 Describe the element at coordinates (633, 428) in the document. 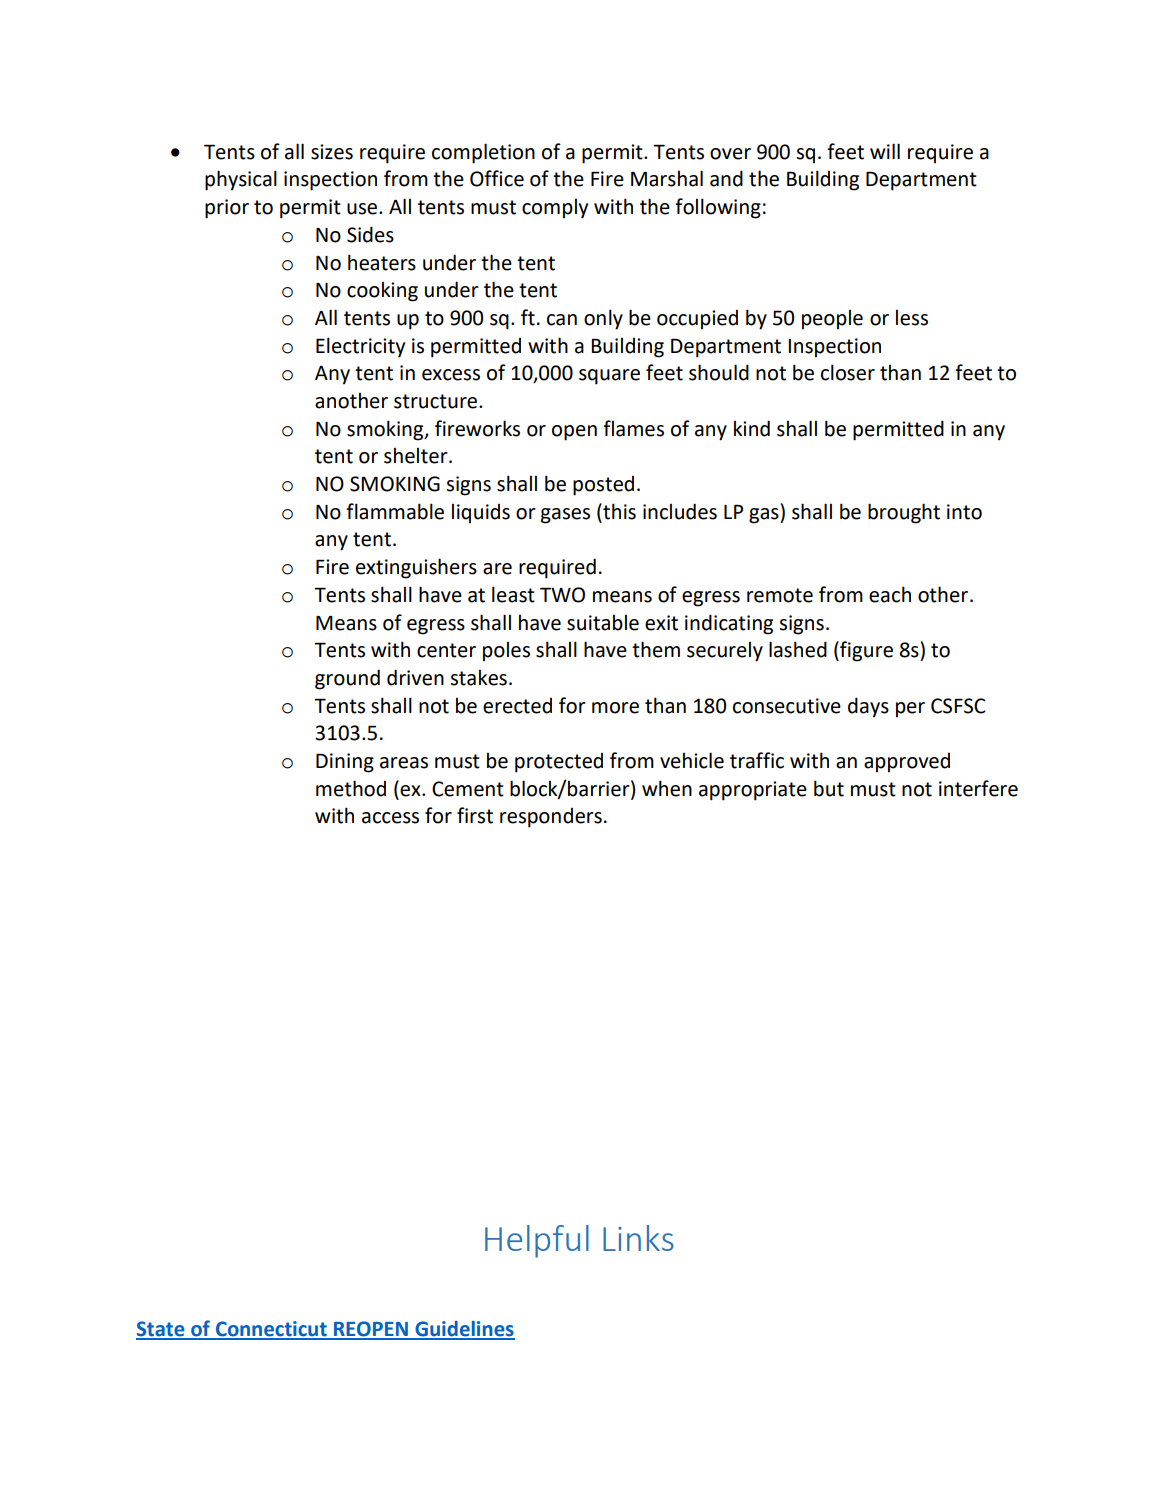

I see `flames` at that location.
